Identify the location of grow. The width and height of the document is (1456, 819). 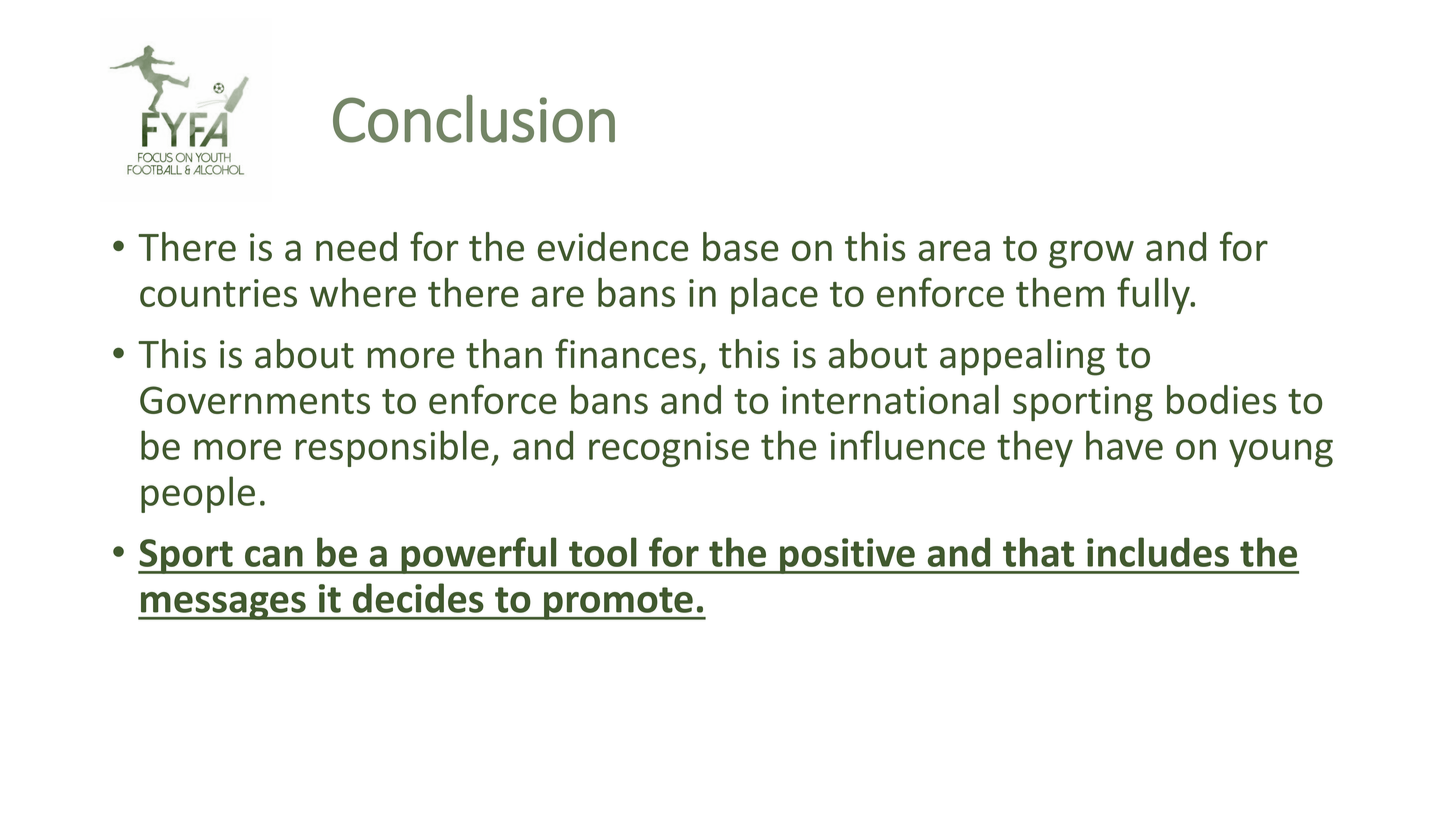
(1091, 254).
